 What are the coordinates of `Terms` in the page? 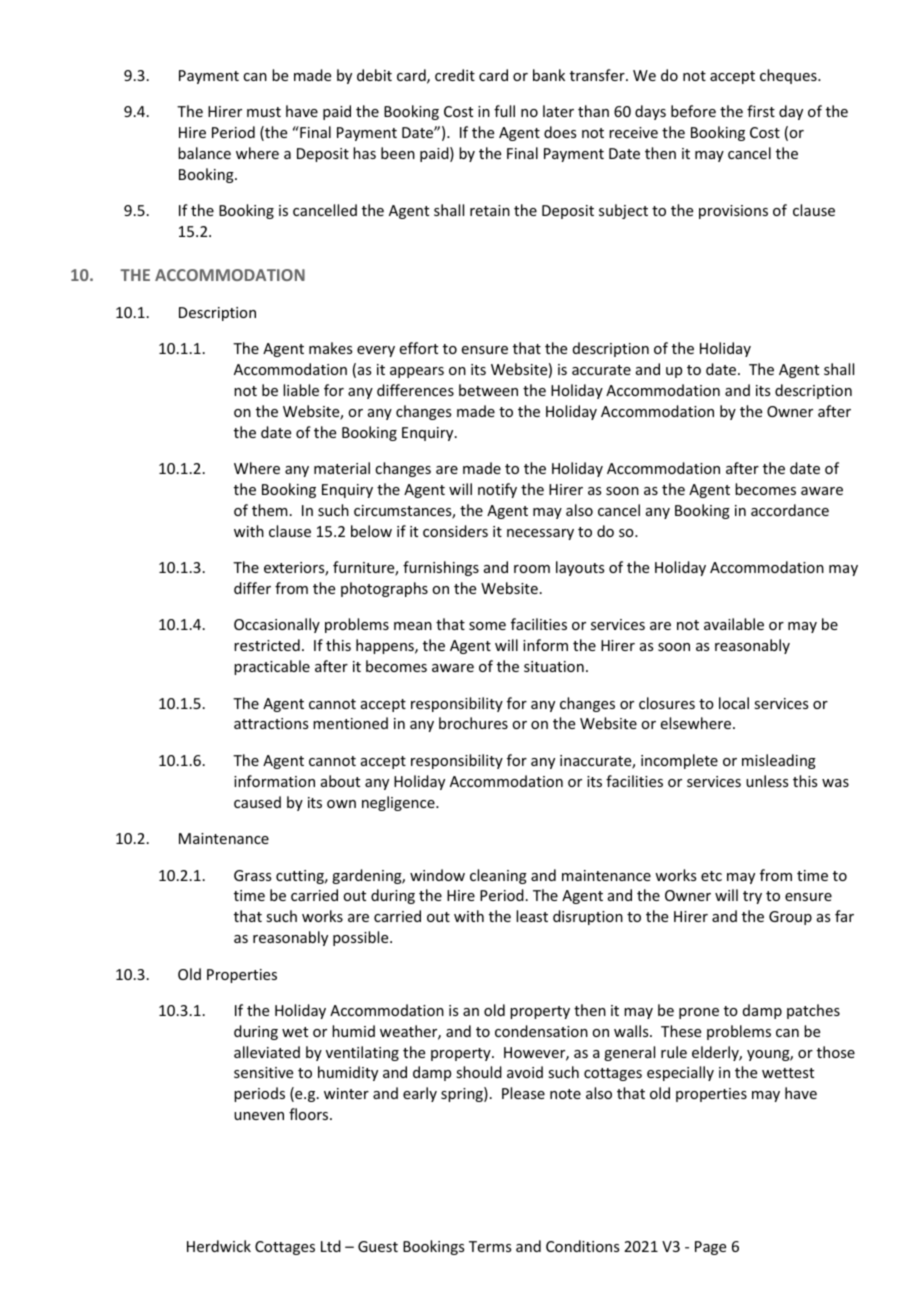 It's located at (490, 1246).
